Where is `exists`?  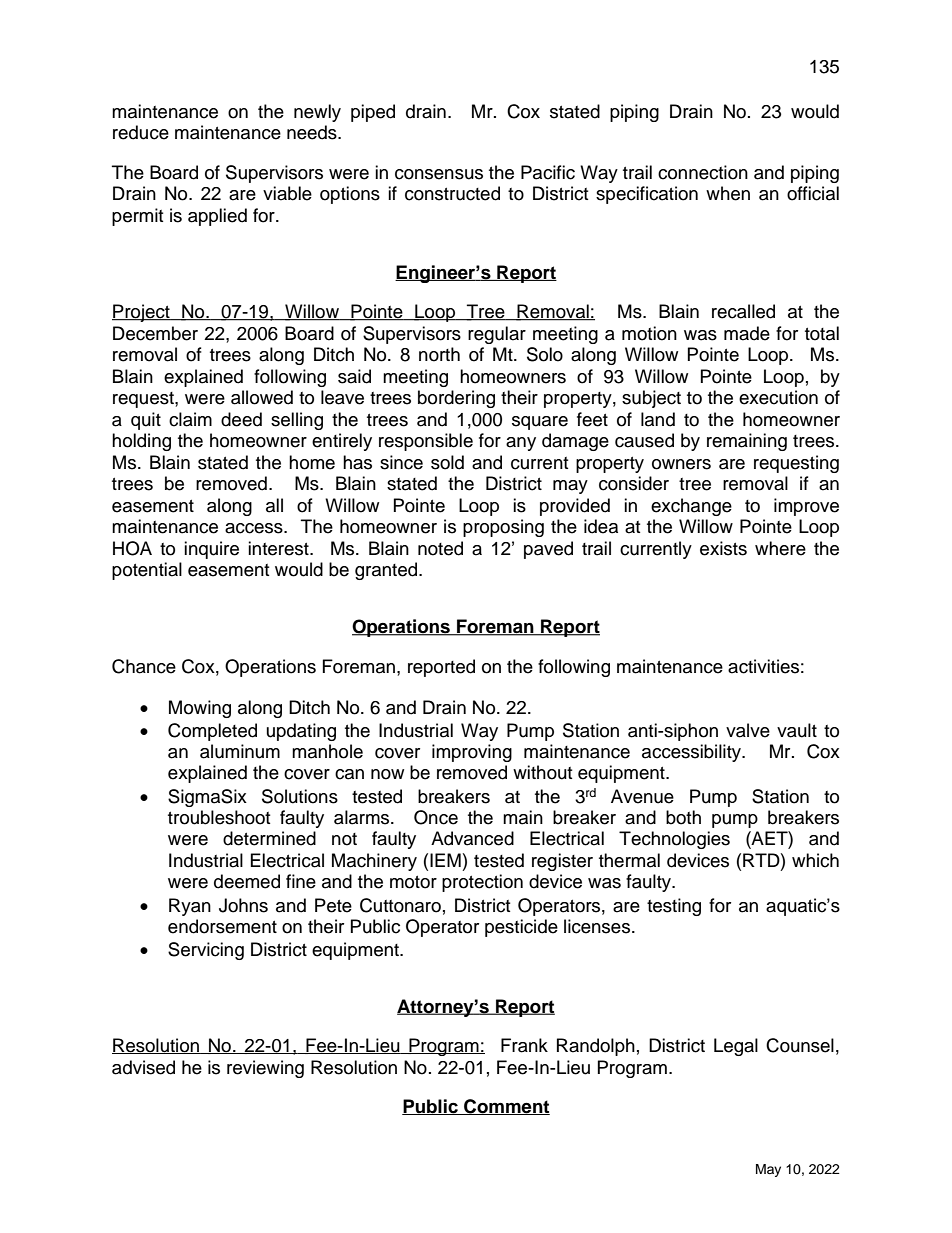
exists is located at coordinates (723, 548).
